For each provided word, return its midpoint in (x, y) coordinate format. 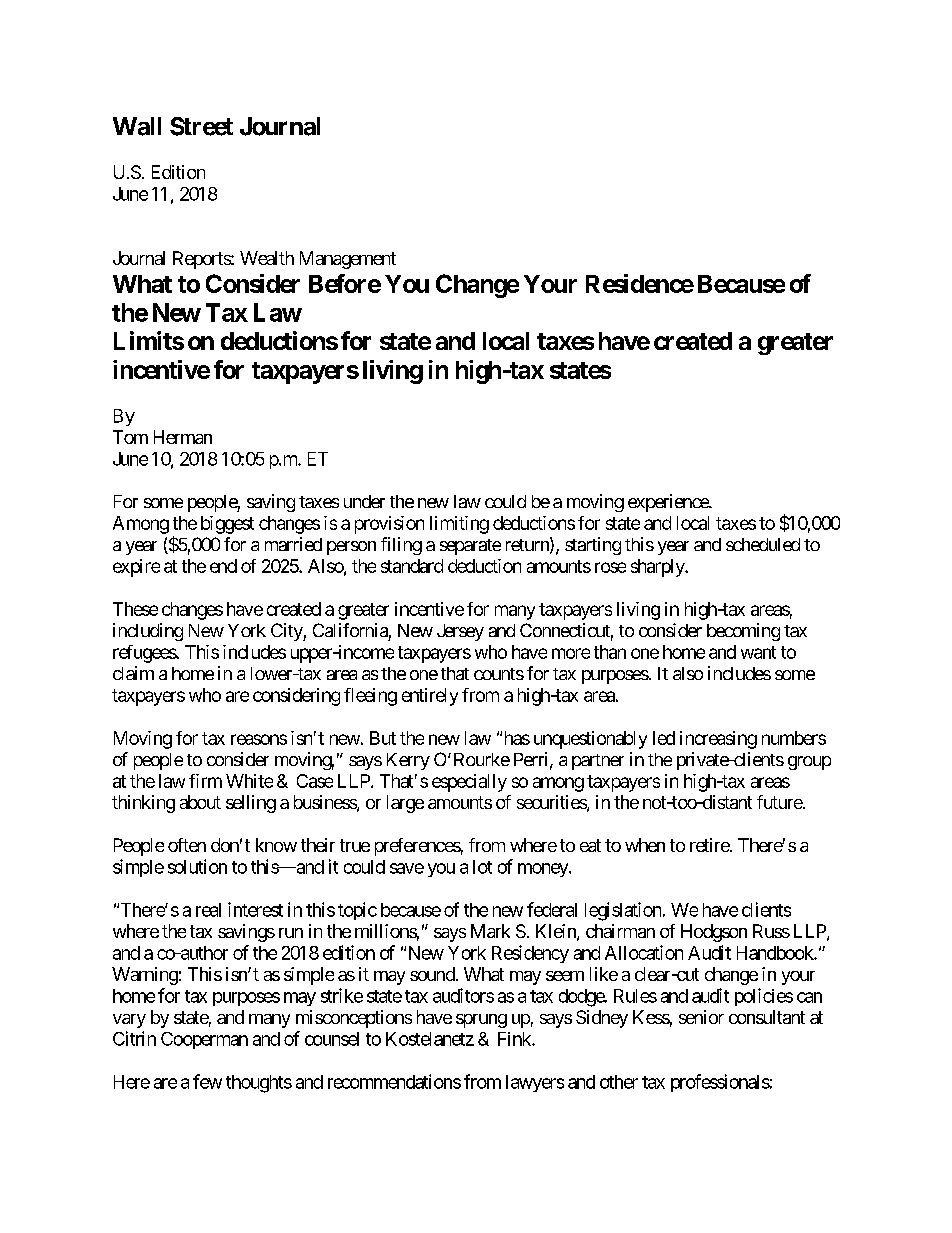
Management (348, 260)
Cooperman (204, 1040)
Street (201, 126)
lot (482, 867)
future (780, 802)
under (364, 501)
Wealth (267, 258)
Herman (183, 437)
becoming (743, 632)
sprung (481, 1021)
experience (669, 503)
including (148, 632)
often (187, 845)
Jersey (460, 632)
